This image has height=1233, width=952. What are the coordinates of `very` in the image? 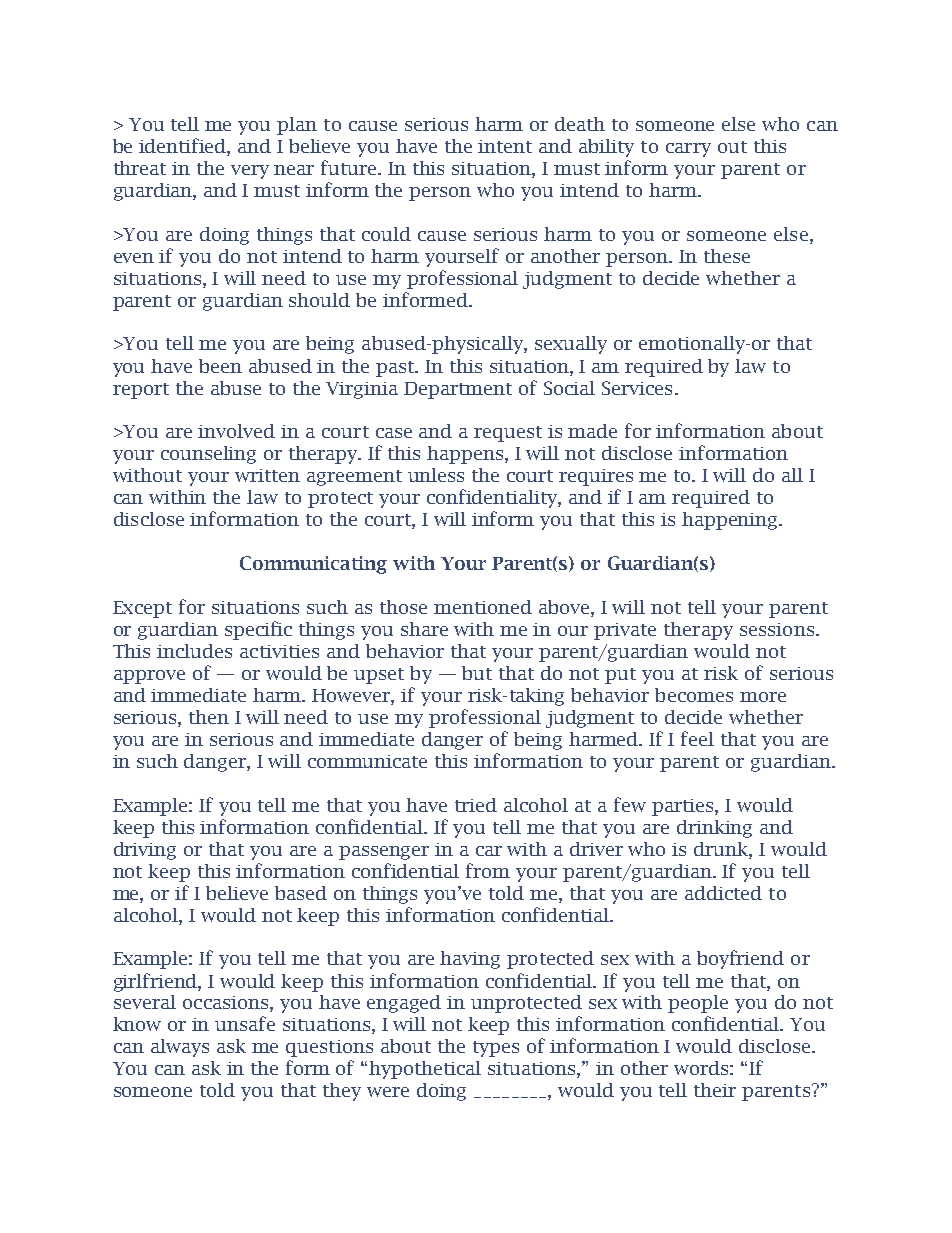 It's located at (250, 172).
